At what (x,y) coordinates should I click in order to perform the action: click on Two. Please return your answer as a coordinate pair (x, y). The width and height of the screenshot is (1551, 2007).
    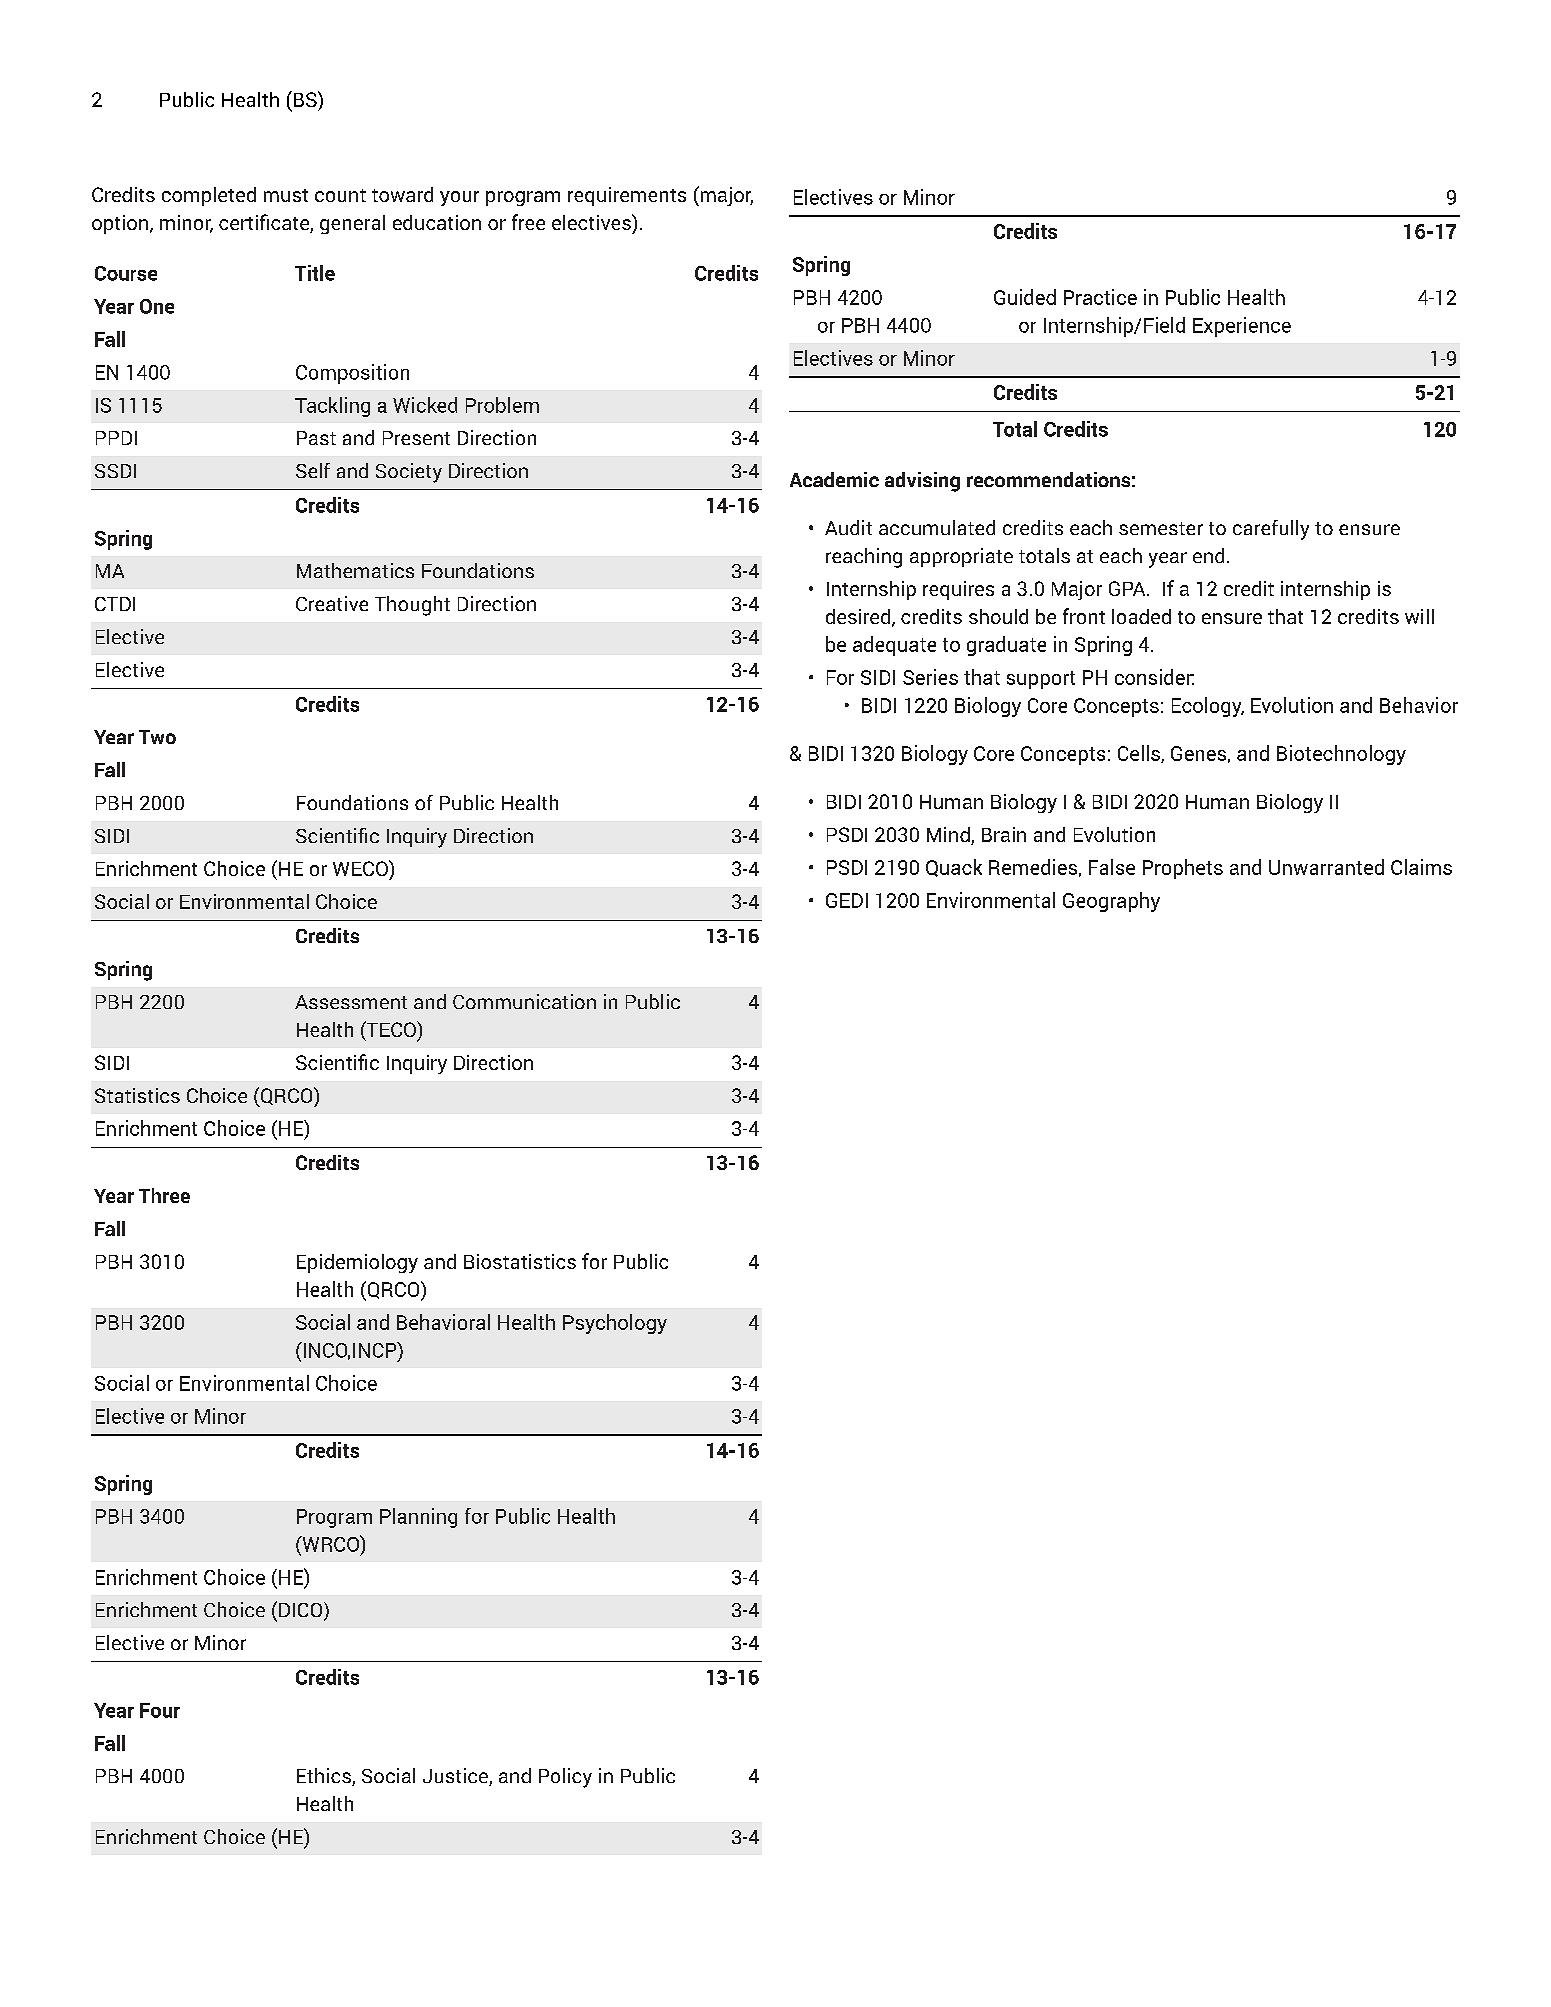
    Looking at the image, I should click on (157, 737).
